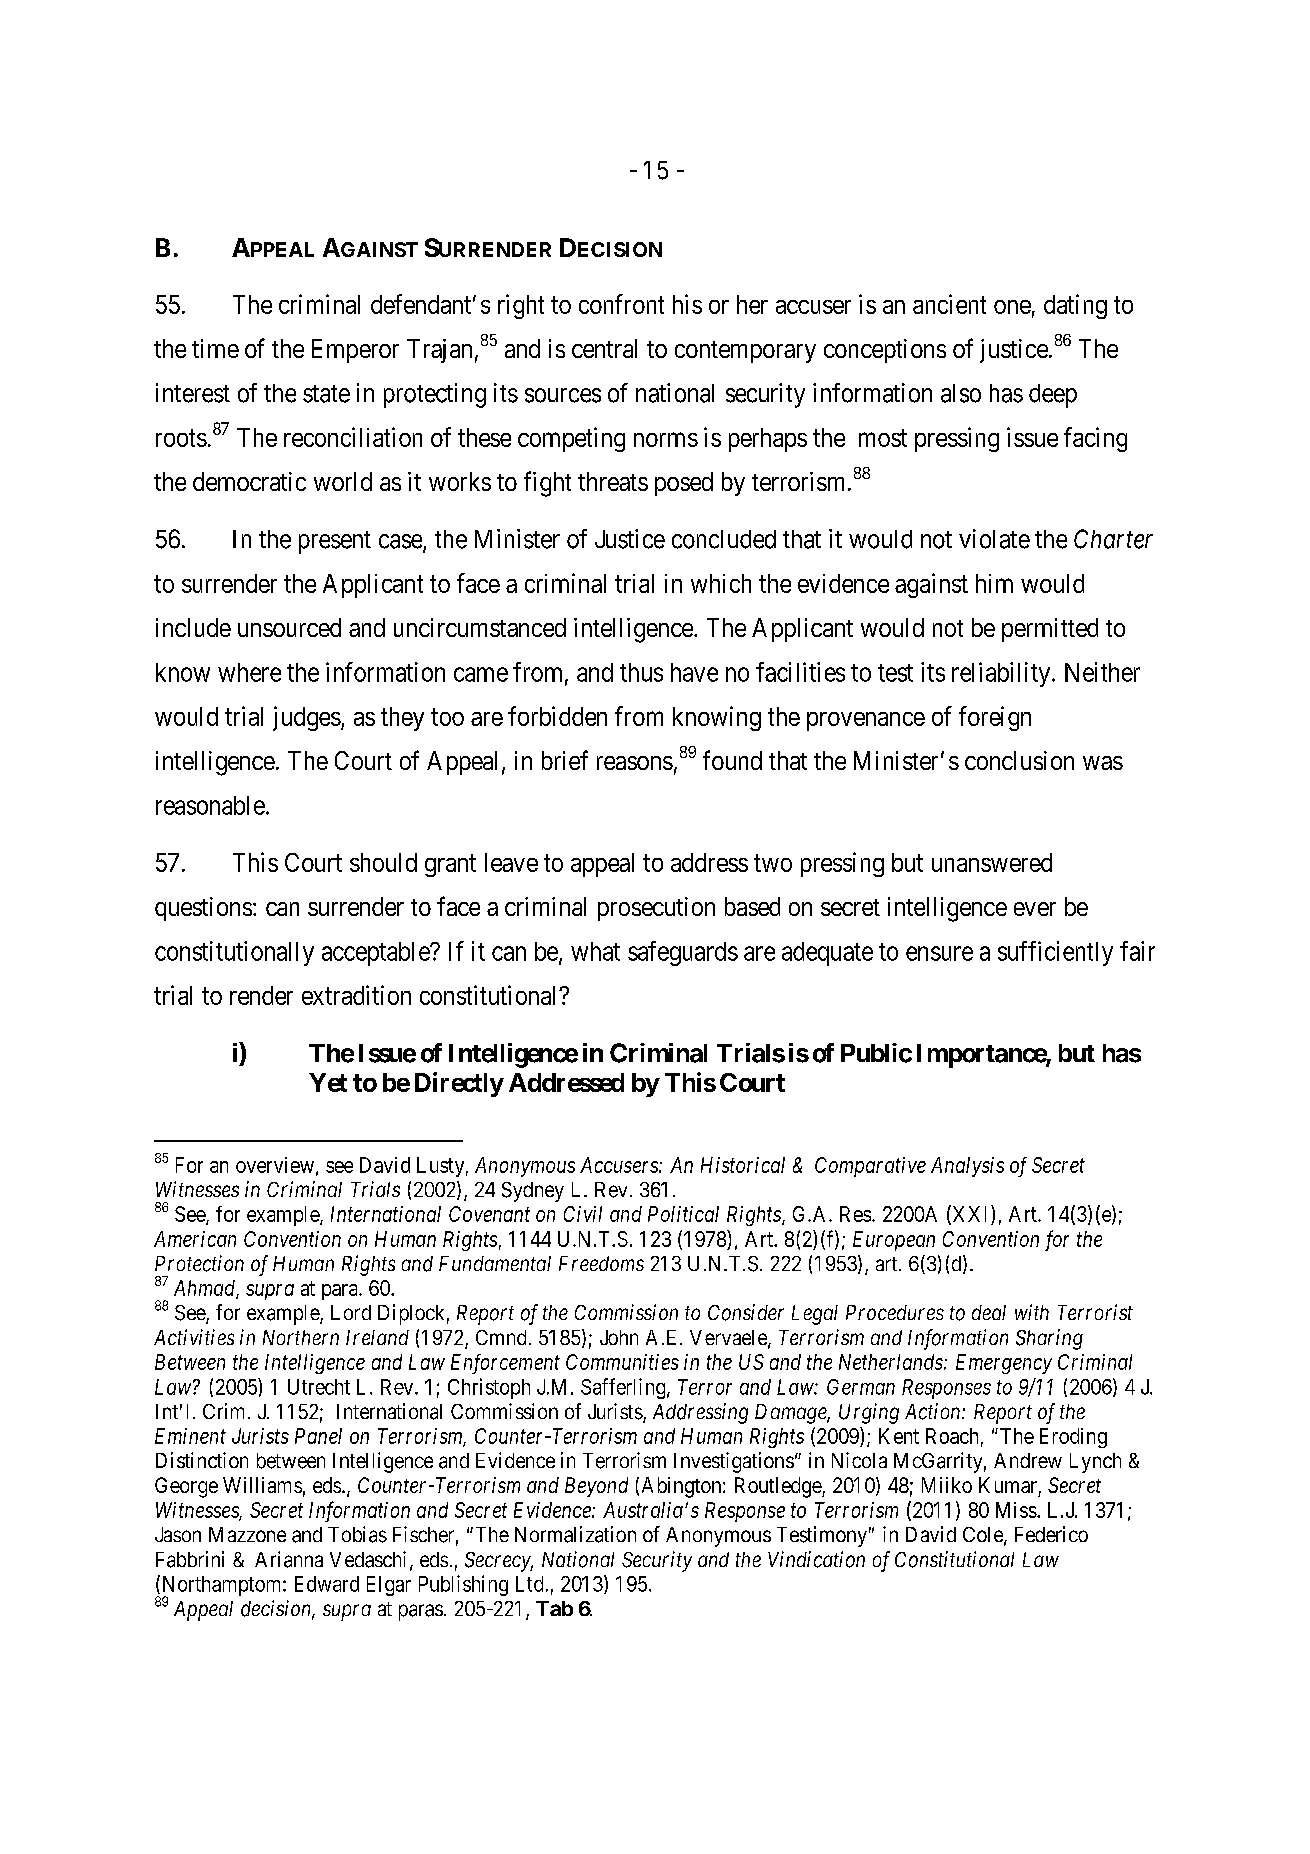  What do you see at coordinates (1019, 760) in the screenshot?
I see `conclusion` at bounding box center [1019, 760].
